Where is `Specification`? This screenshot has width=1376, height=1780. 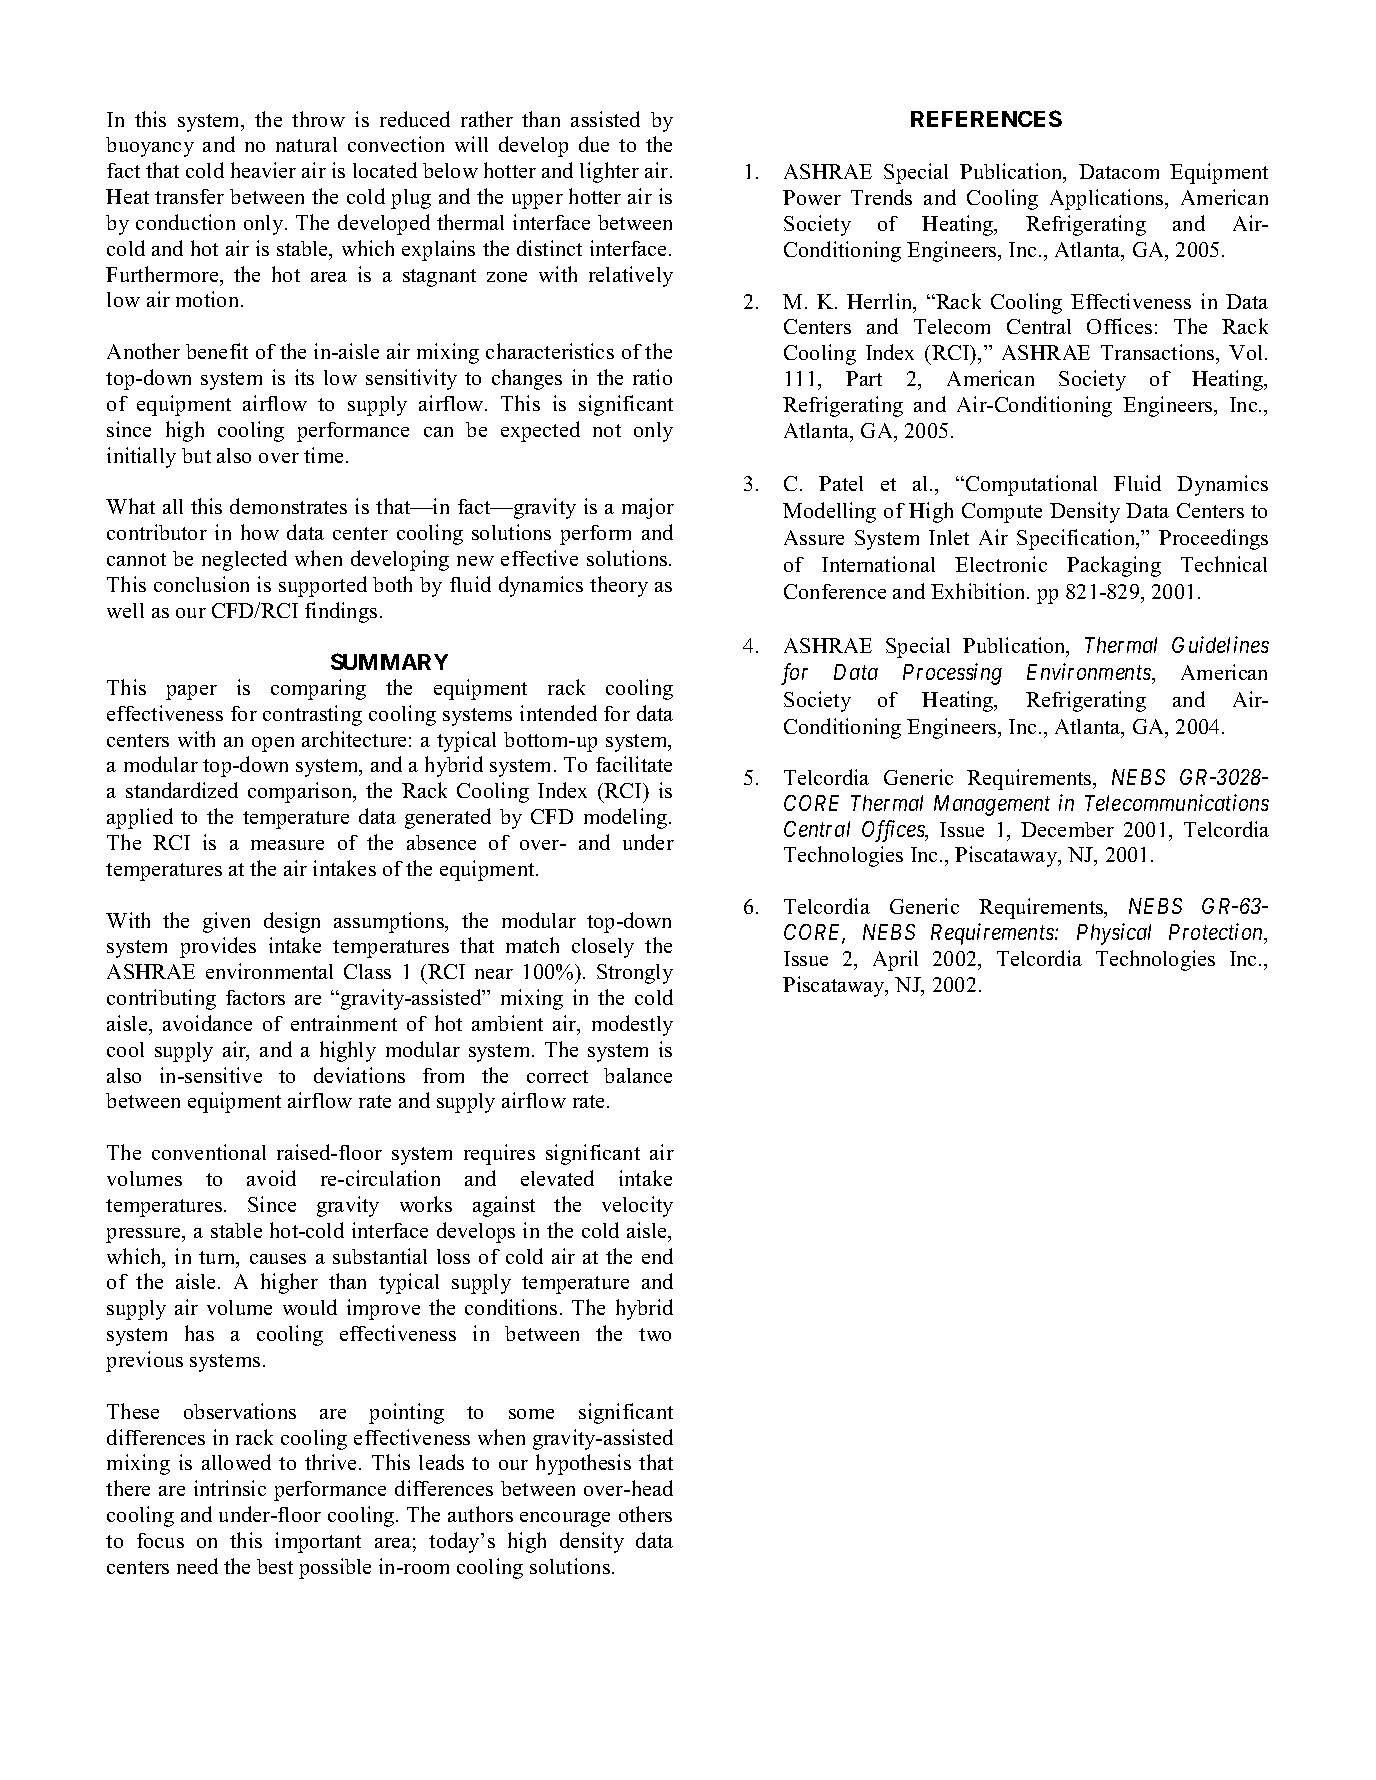 Specification is located at coordinates (1077, 539).
